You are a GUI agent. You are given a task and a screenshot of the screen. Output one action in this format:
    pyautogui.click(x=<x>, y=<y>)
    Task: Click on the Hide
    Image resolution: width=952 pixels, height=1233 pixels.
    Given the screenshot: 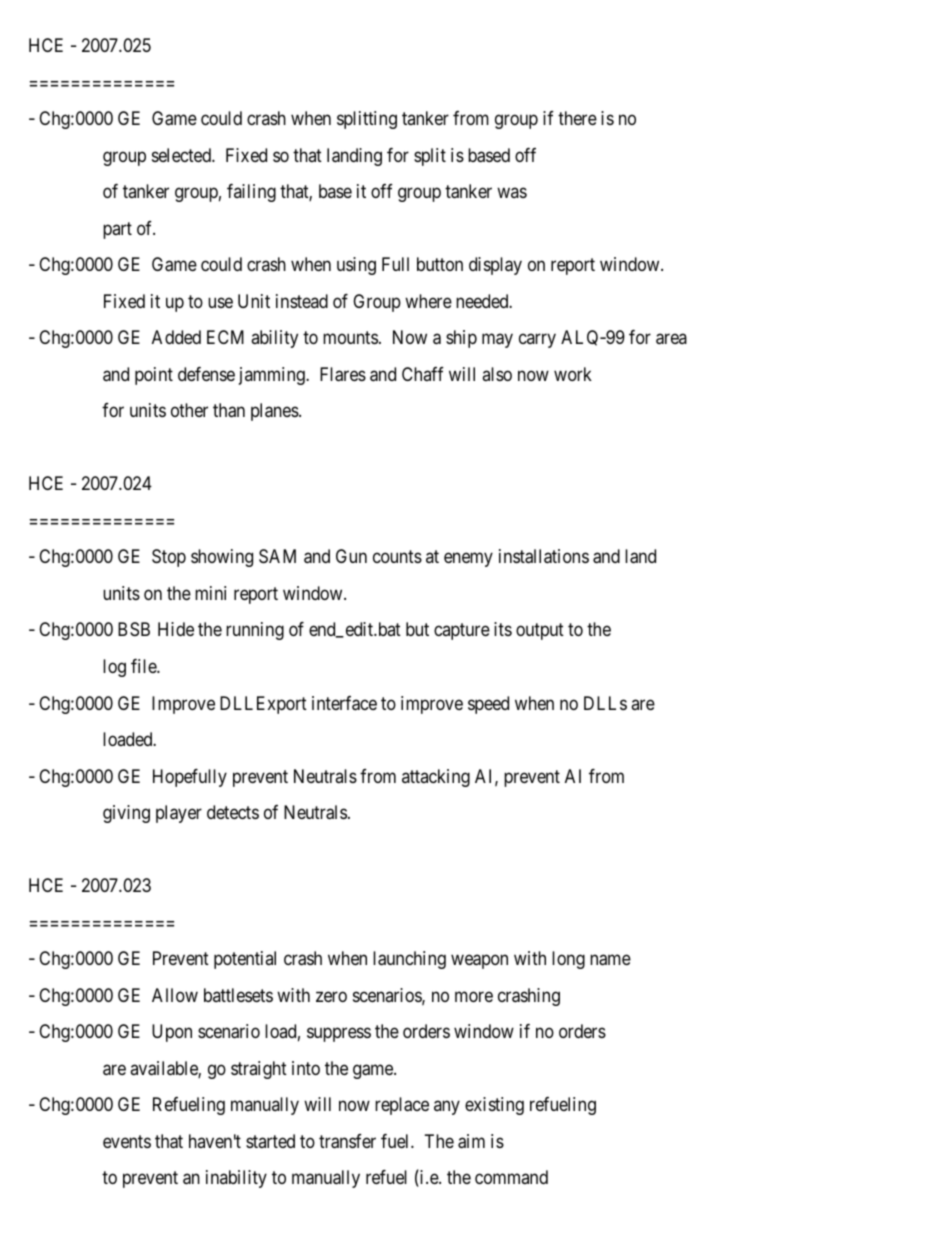 What is the action you would take?
    pyautogui.click(x=176, y=629)
